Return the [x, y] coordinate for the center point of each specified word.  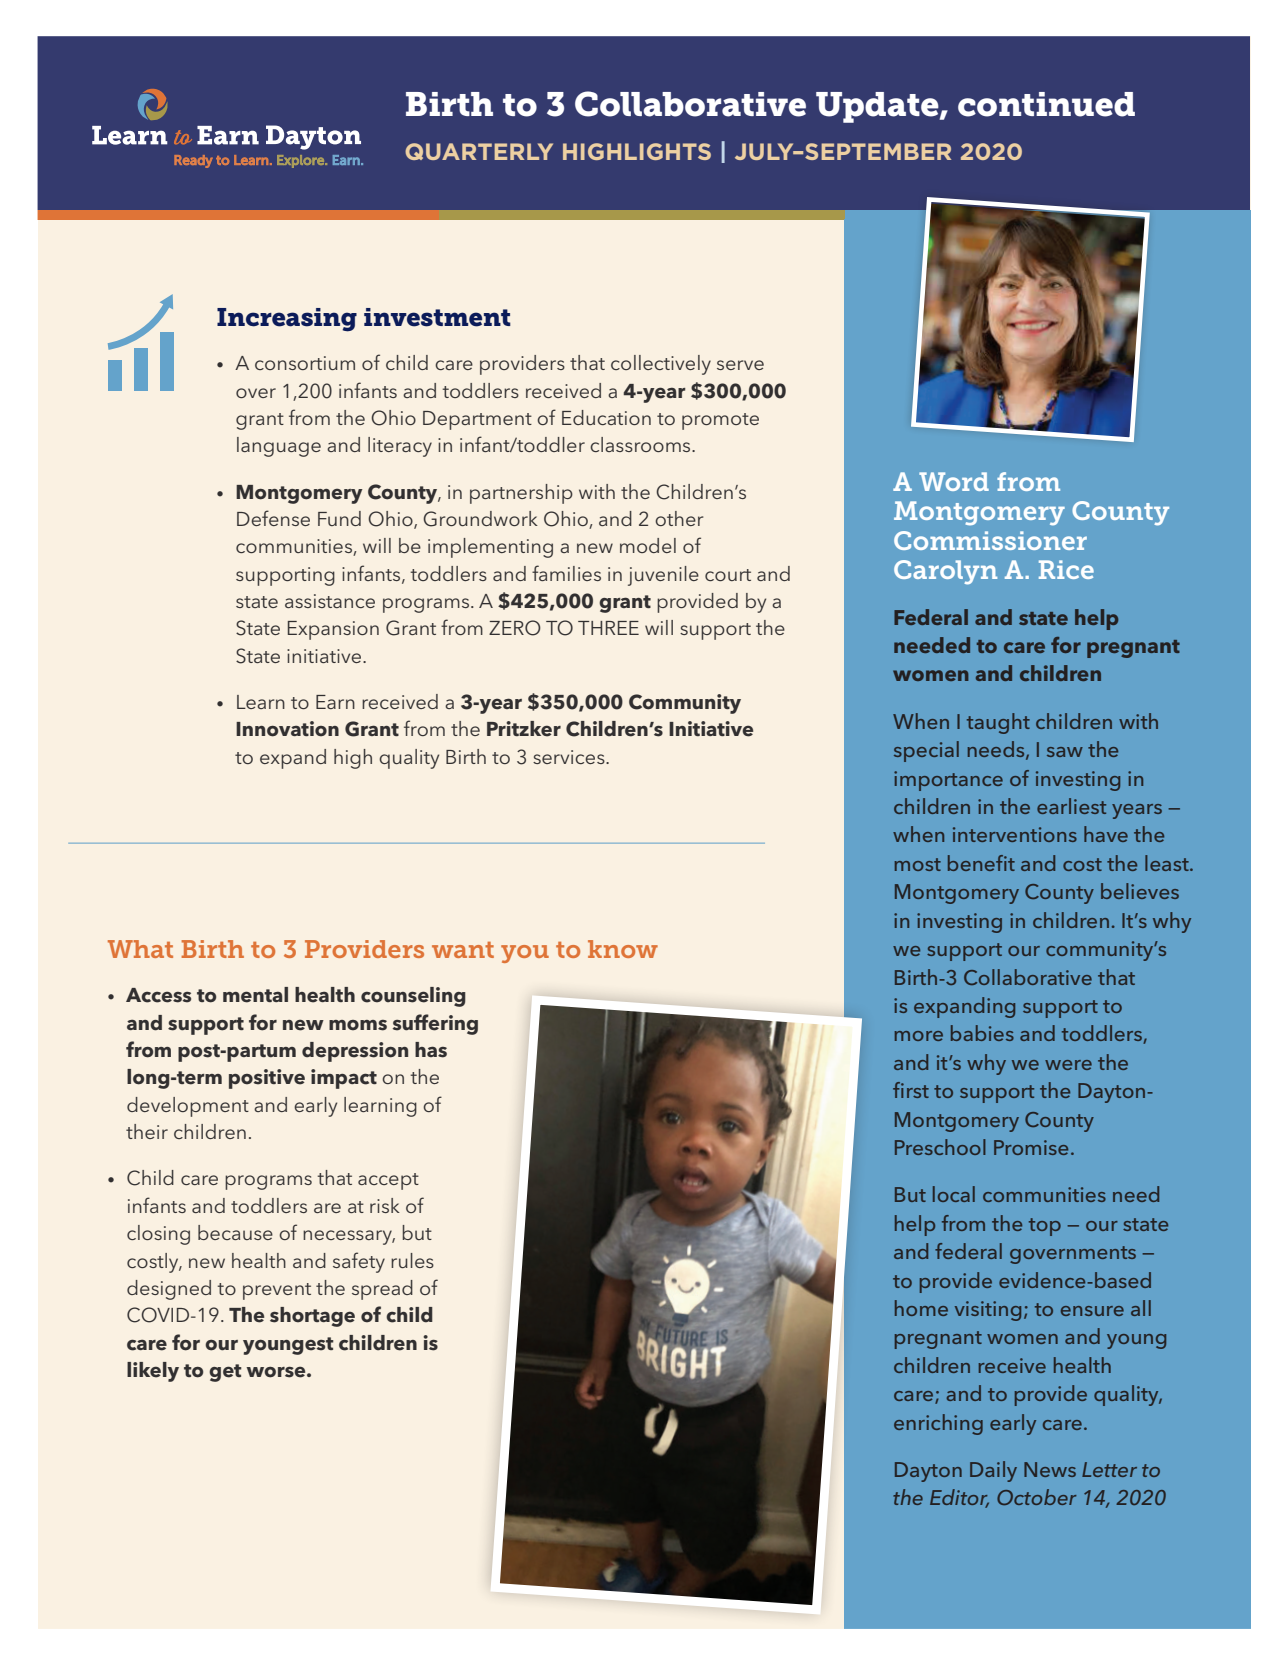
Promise [1031, 1147]
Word [954, 481]
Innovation [287, 729]
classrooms [641, 444]
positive [267, 1079]
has [431, 1050]
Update [878, 107]
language [279, 447]
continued [1046, 104]
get [225, 1373]
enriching [938, 1424]
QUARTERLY [479, 151]
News [1050, 1469]
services [570, 757]
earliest [1071, 806]
